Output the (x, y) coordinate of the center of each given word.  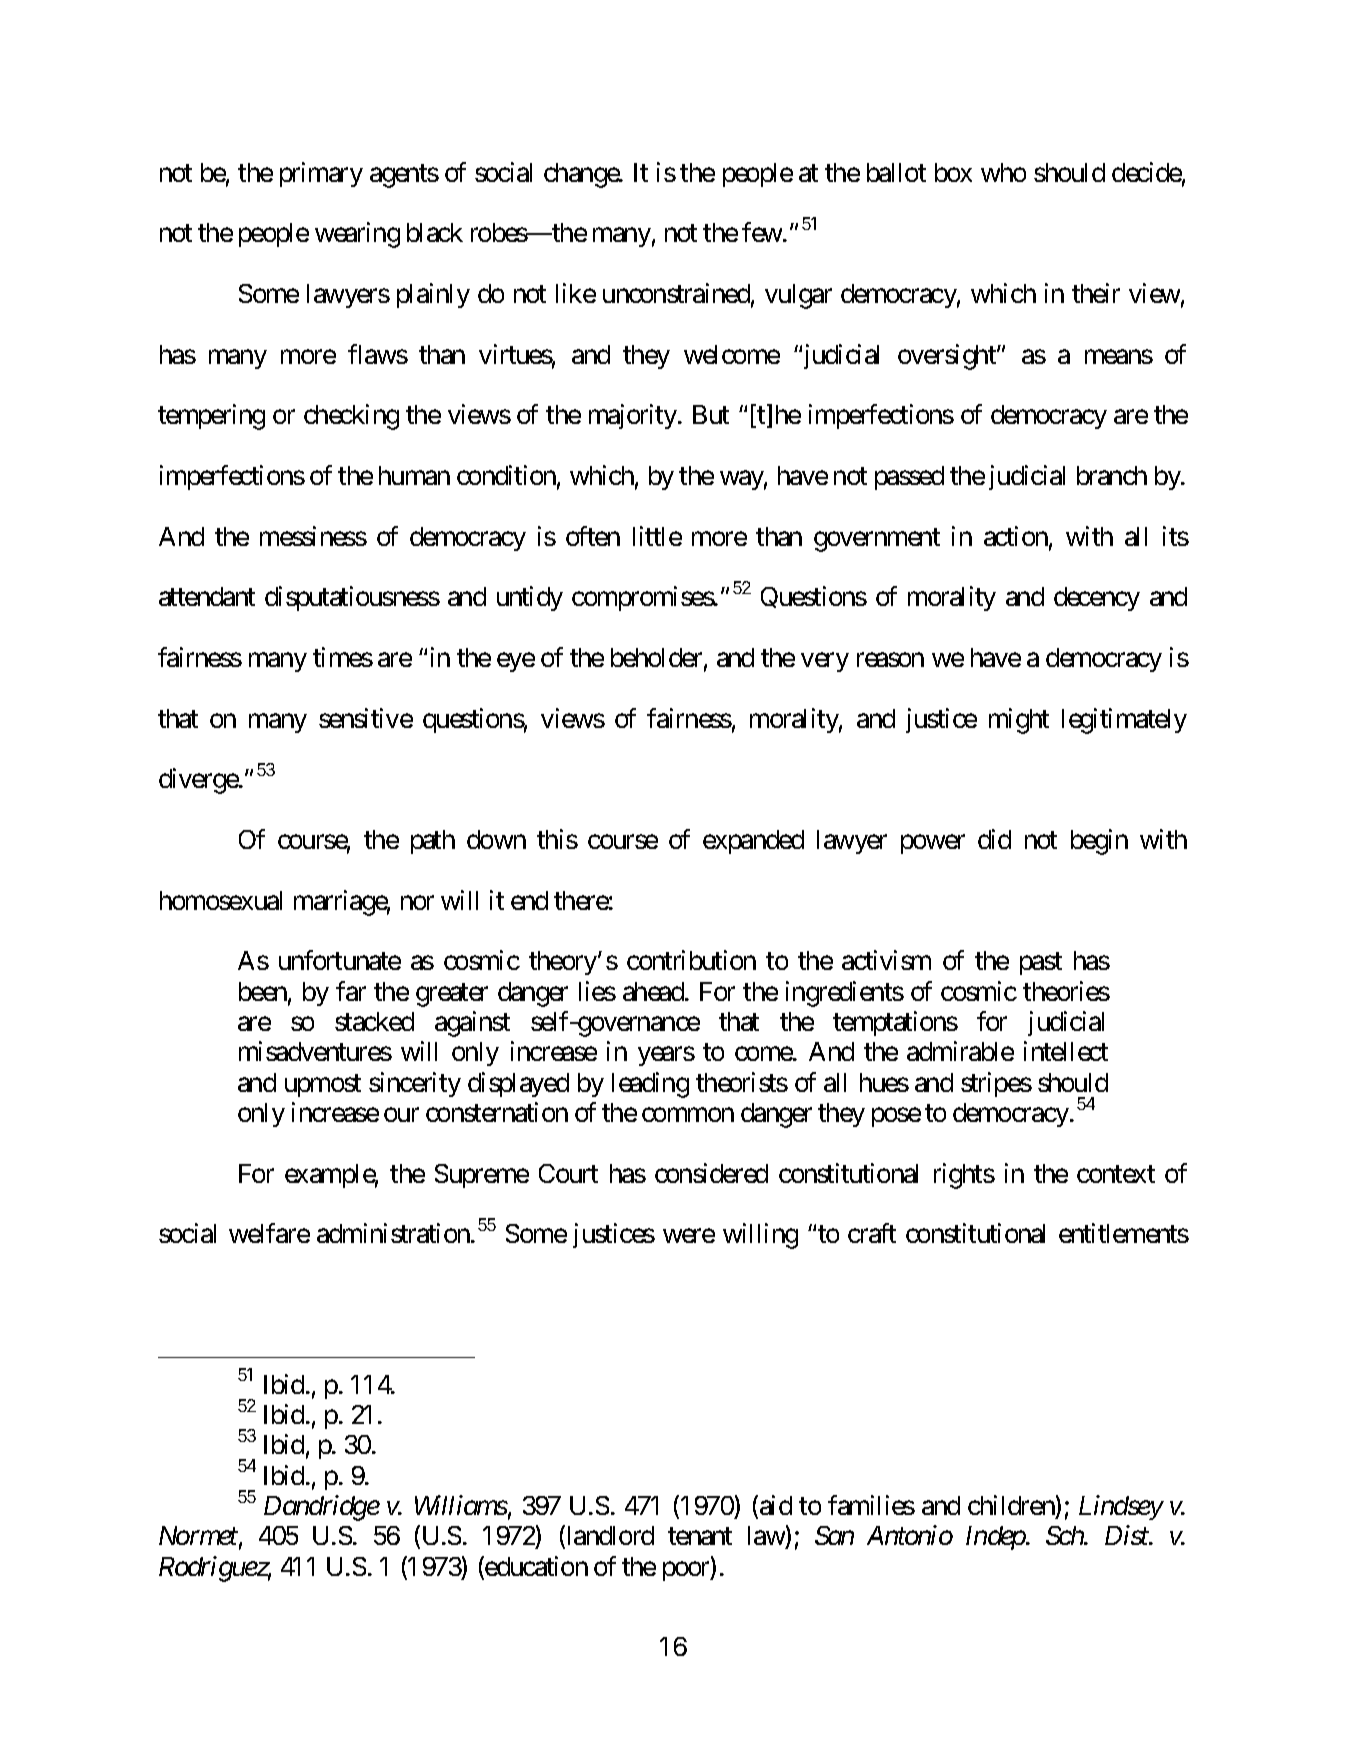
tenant (700, 1536)
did (994, 839)
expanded (753, 842)
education (535, 1567)
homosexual (221, 900)
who (1003, 172)
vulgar (798, 296)
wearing (357, 235)
